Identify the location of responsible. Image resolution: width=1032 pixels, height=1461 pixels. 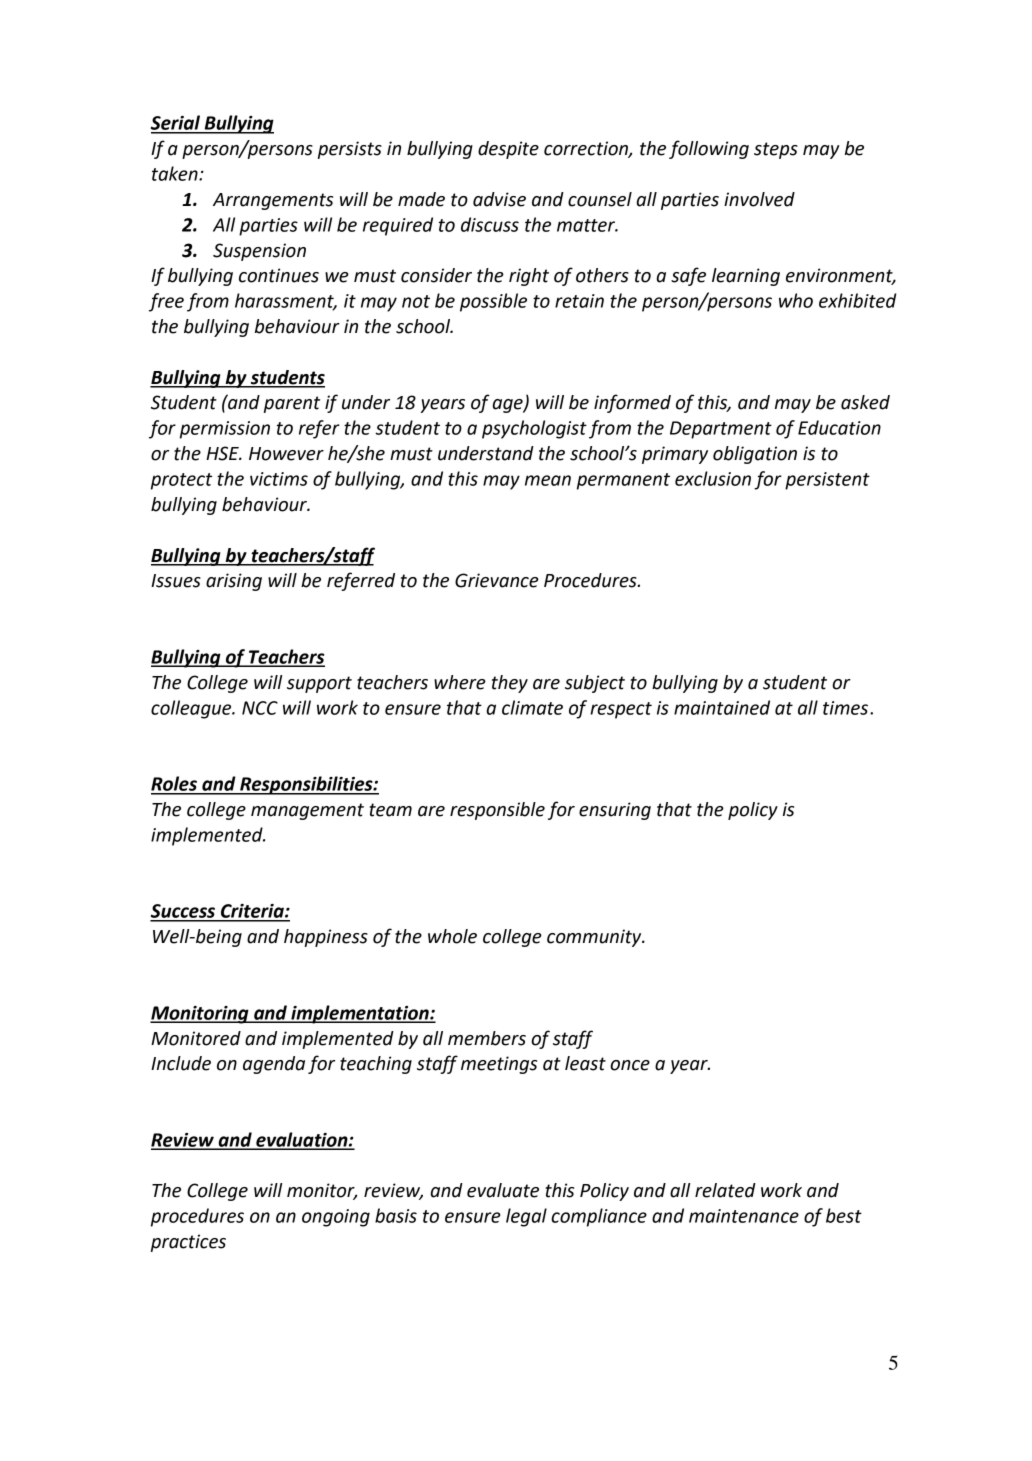
(497, 811).
